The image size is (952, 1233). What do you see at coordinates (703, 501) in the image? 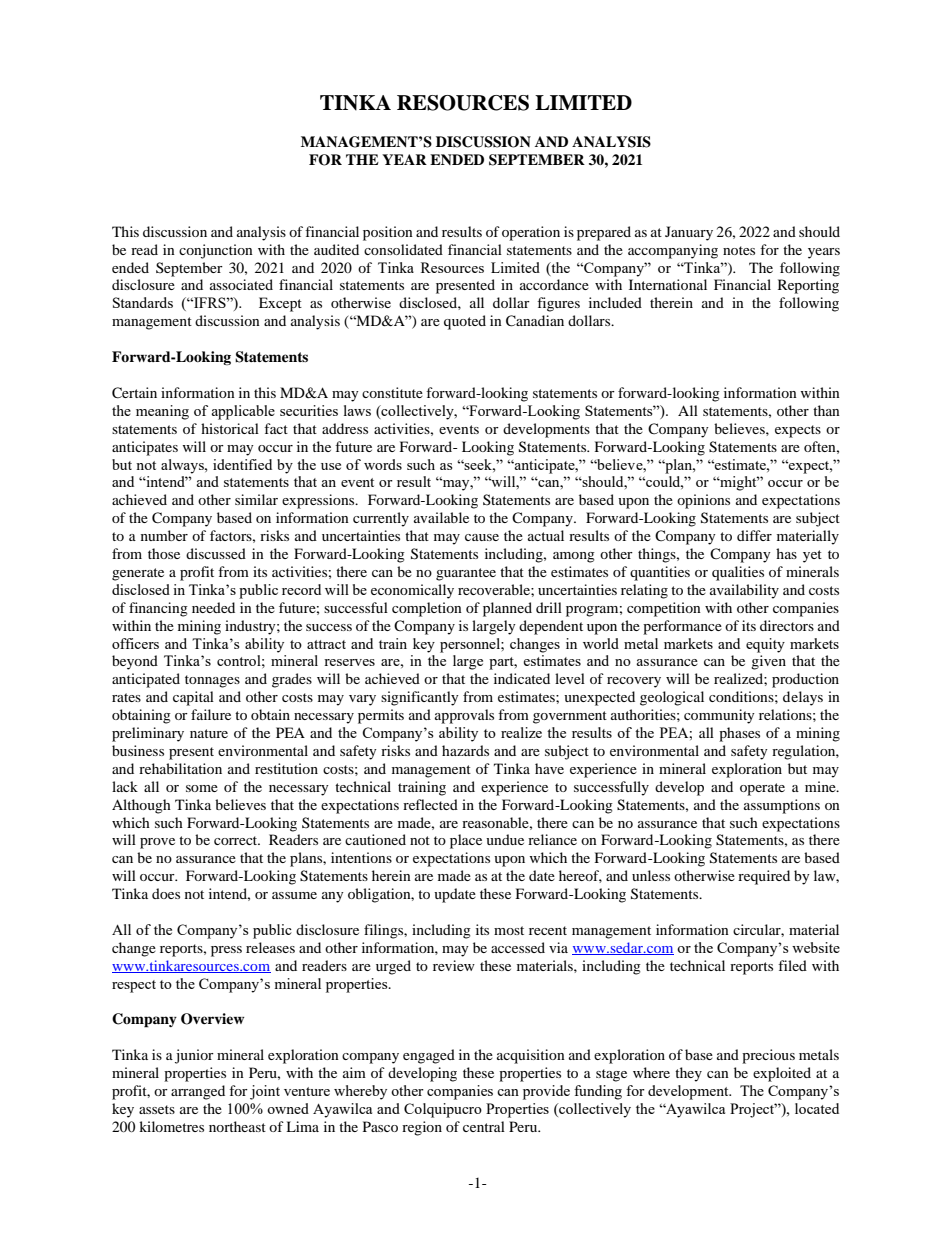
I see `opinions` at bounding box center [703, 501].
